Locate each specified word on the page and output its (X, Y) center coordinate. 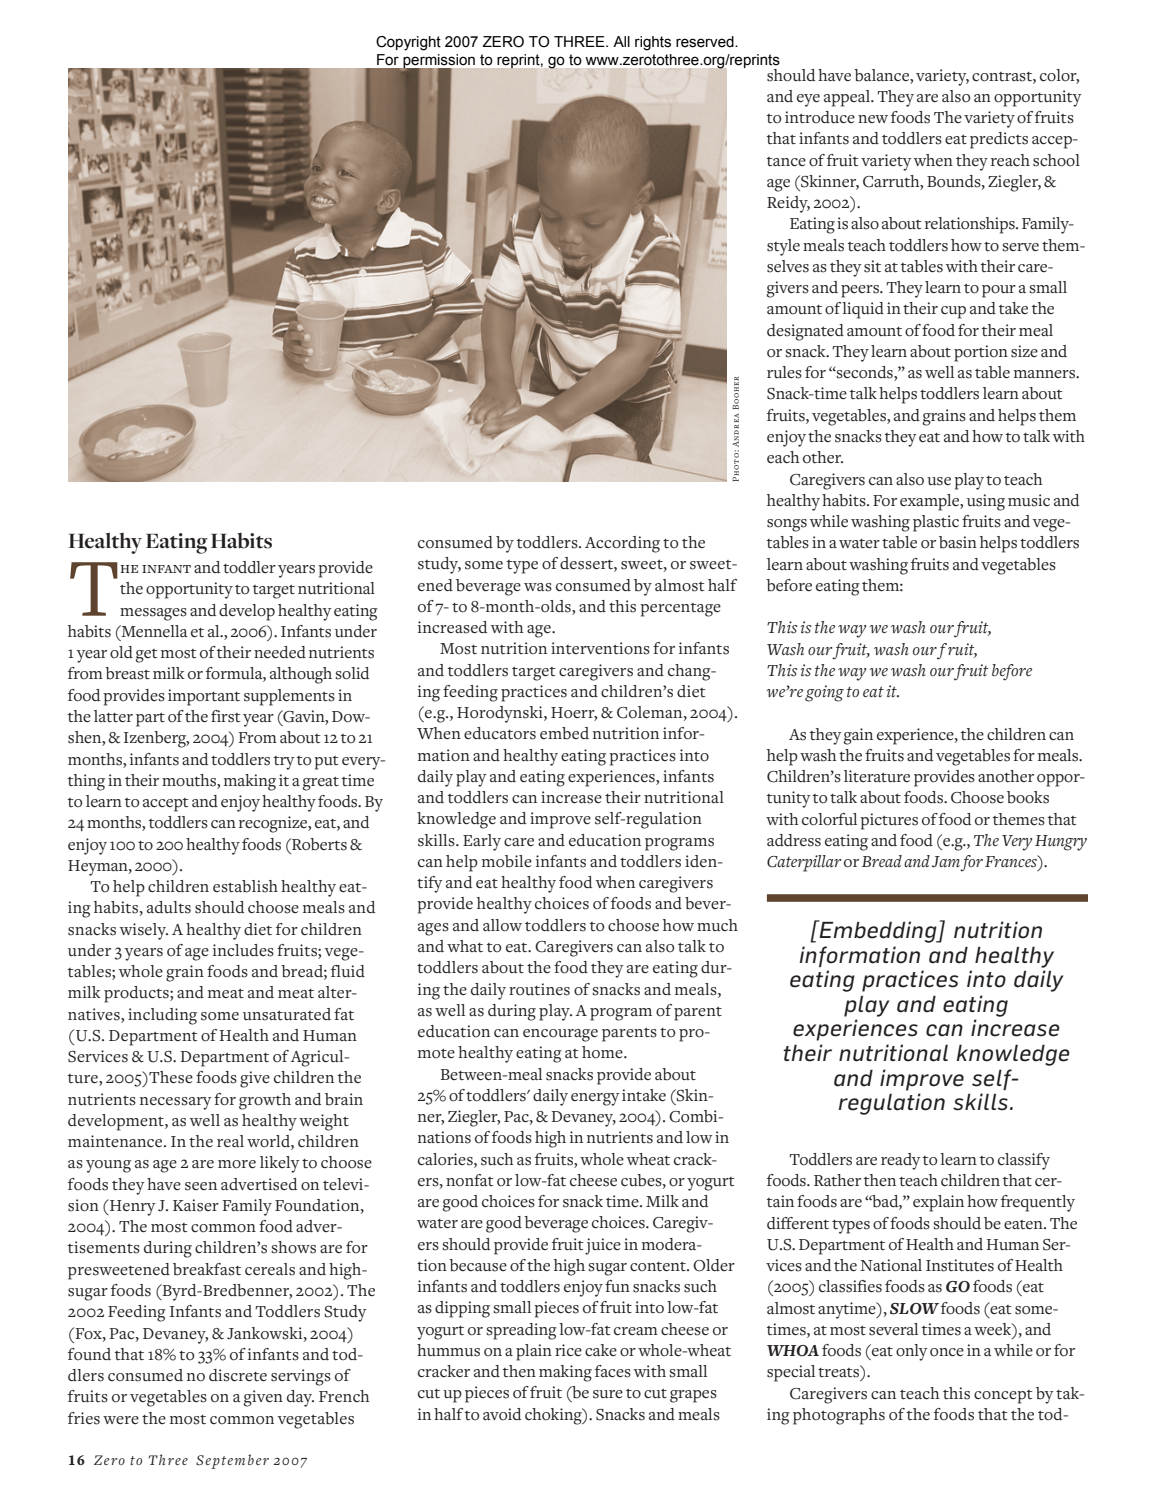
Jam (946, 862)
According (622, 544)
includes (243, 950)
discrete (238, 1375)
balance (882, 75)
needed (280, 652)
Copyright (408, 43)
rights (653, 43)
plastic (936, 523)
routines (539, 989)
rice (568, 1350)
